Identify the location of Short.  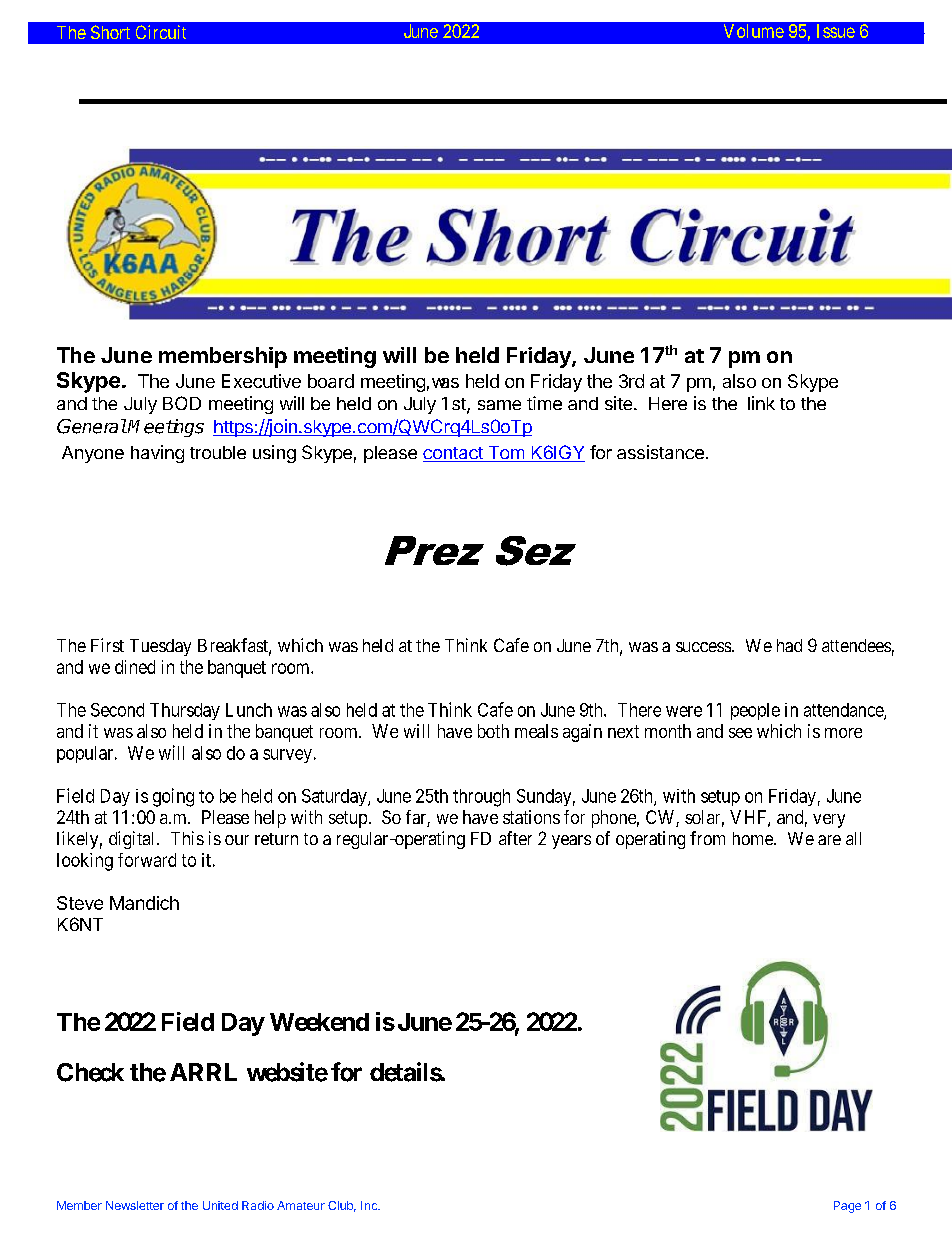
(110, 32).
